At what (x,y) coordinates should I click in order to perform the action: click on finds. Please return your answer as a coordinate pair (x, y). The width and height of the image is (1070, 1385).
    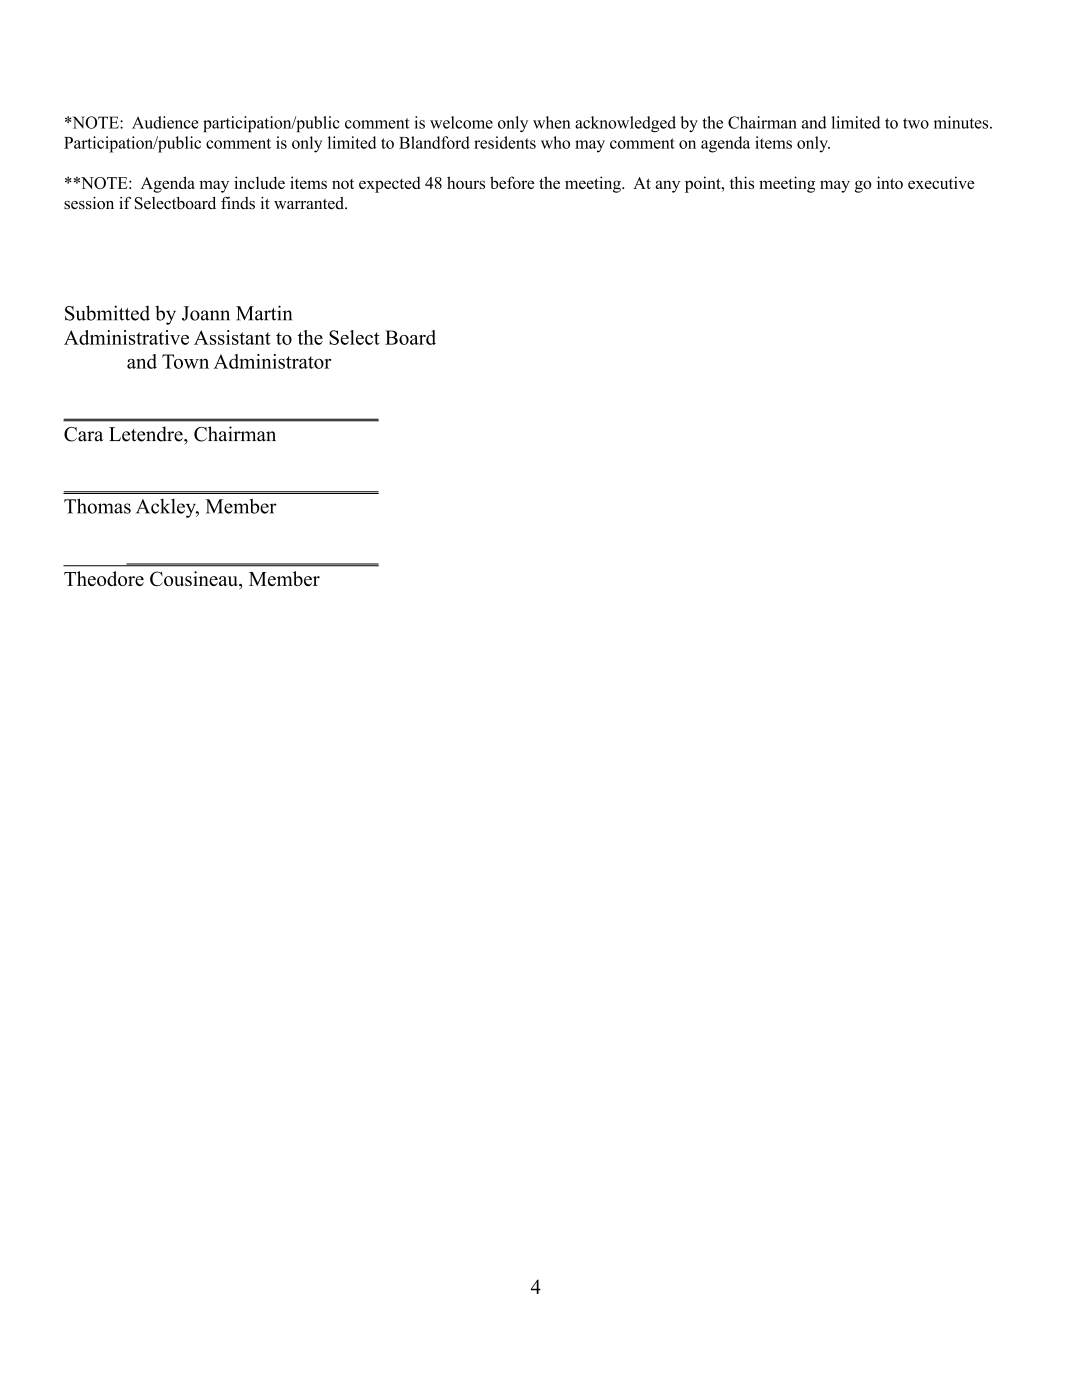
    Looking at the image, I should click on (238, 203).
